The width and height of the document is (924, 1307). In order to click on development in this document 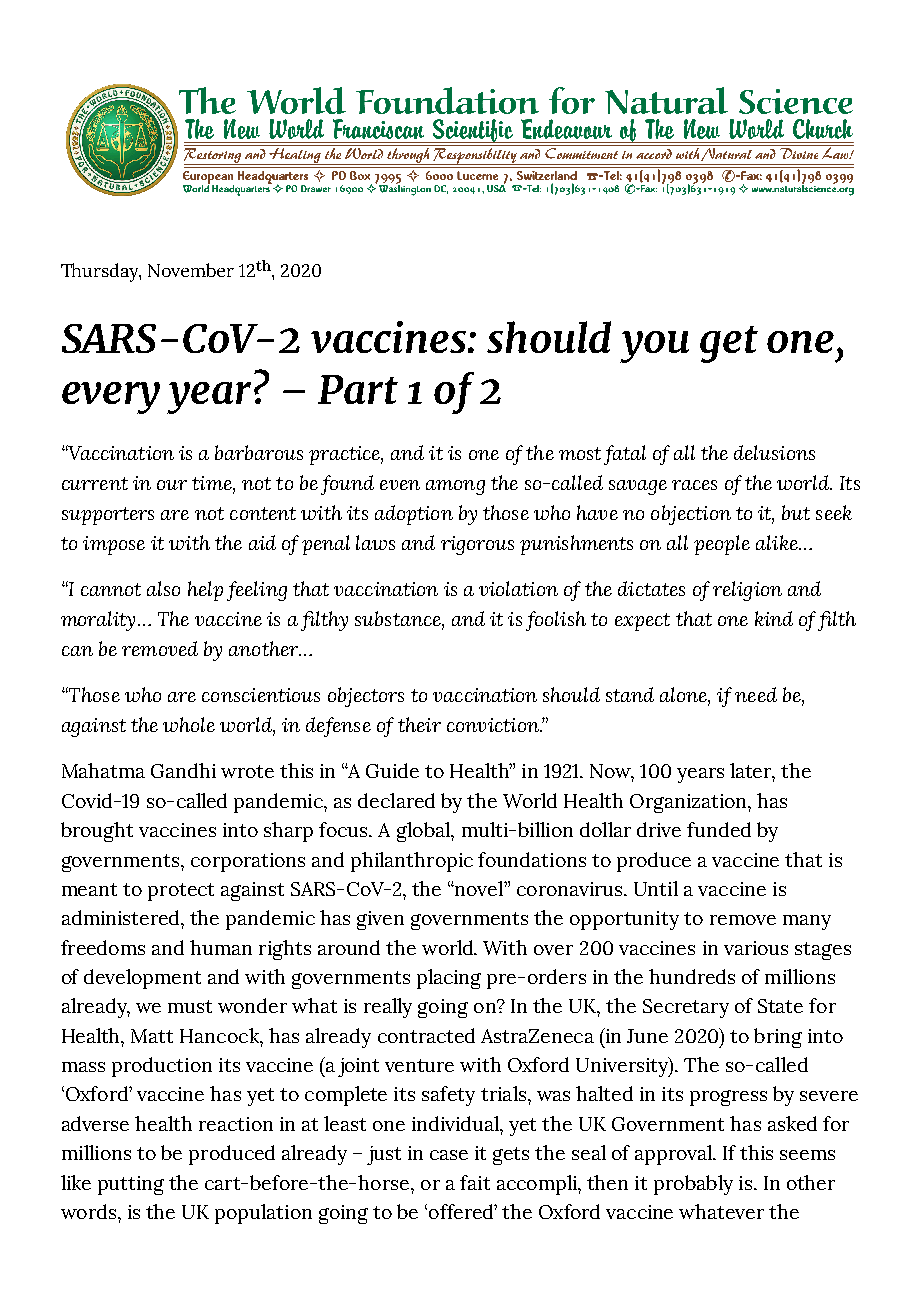, I will do `click(142, 979)`.
